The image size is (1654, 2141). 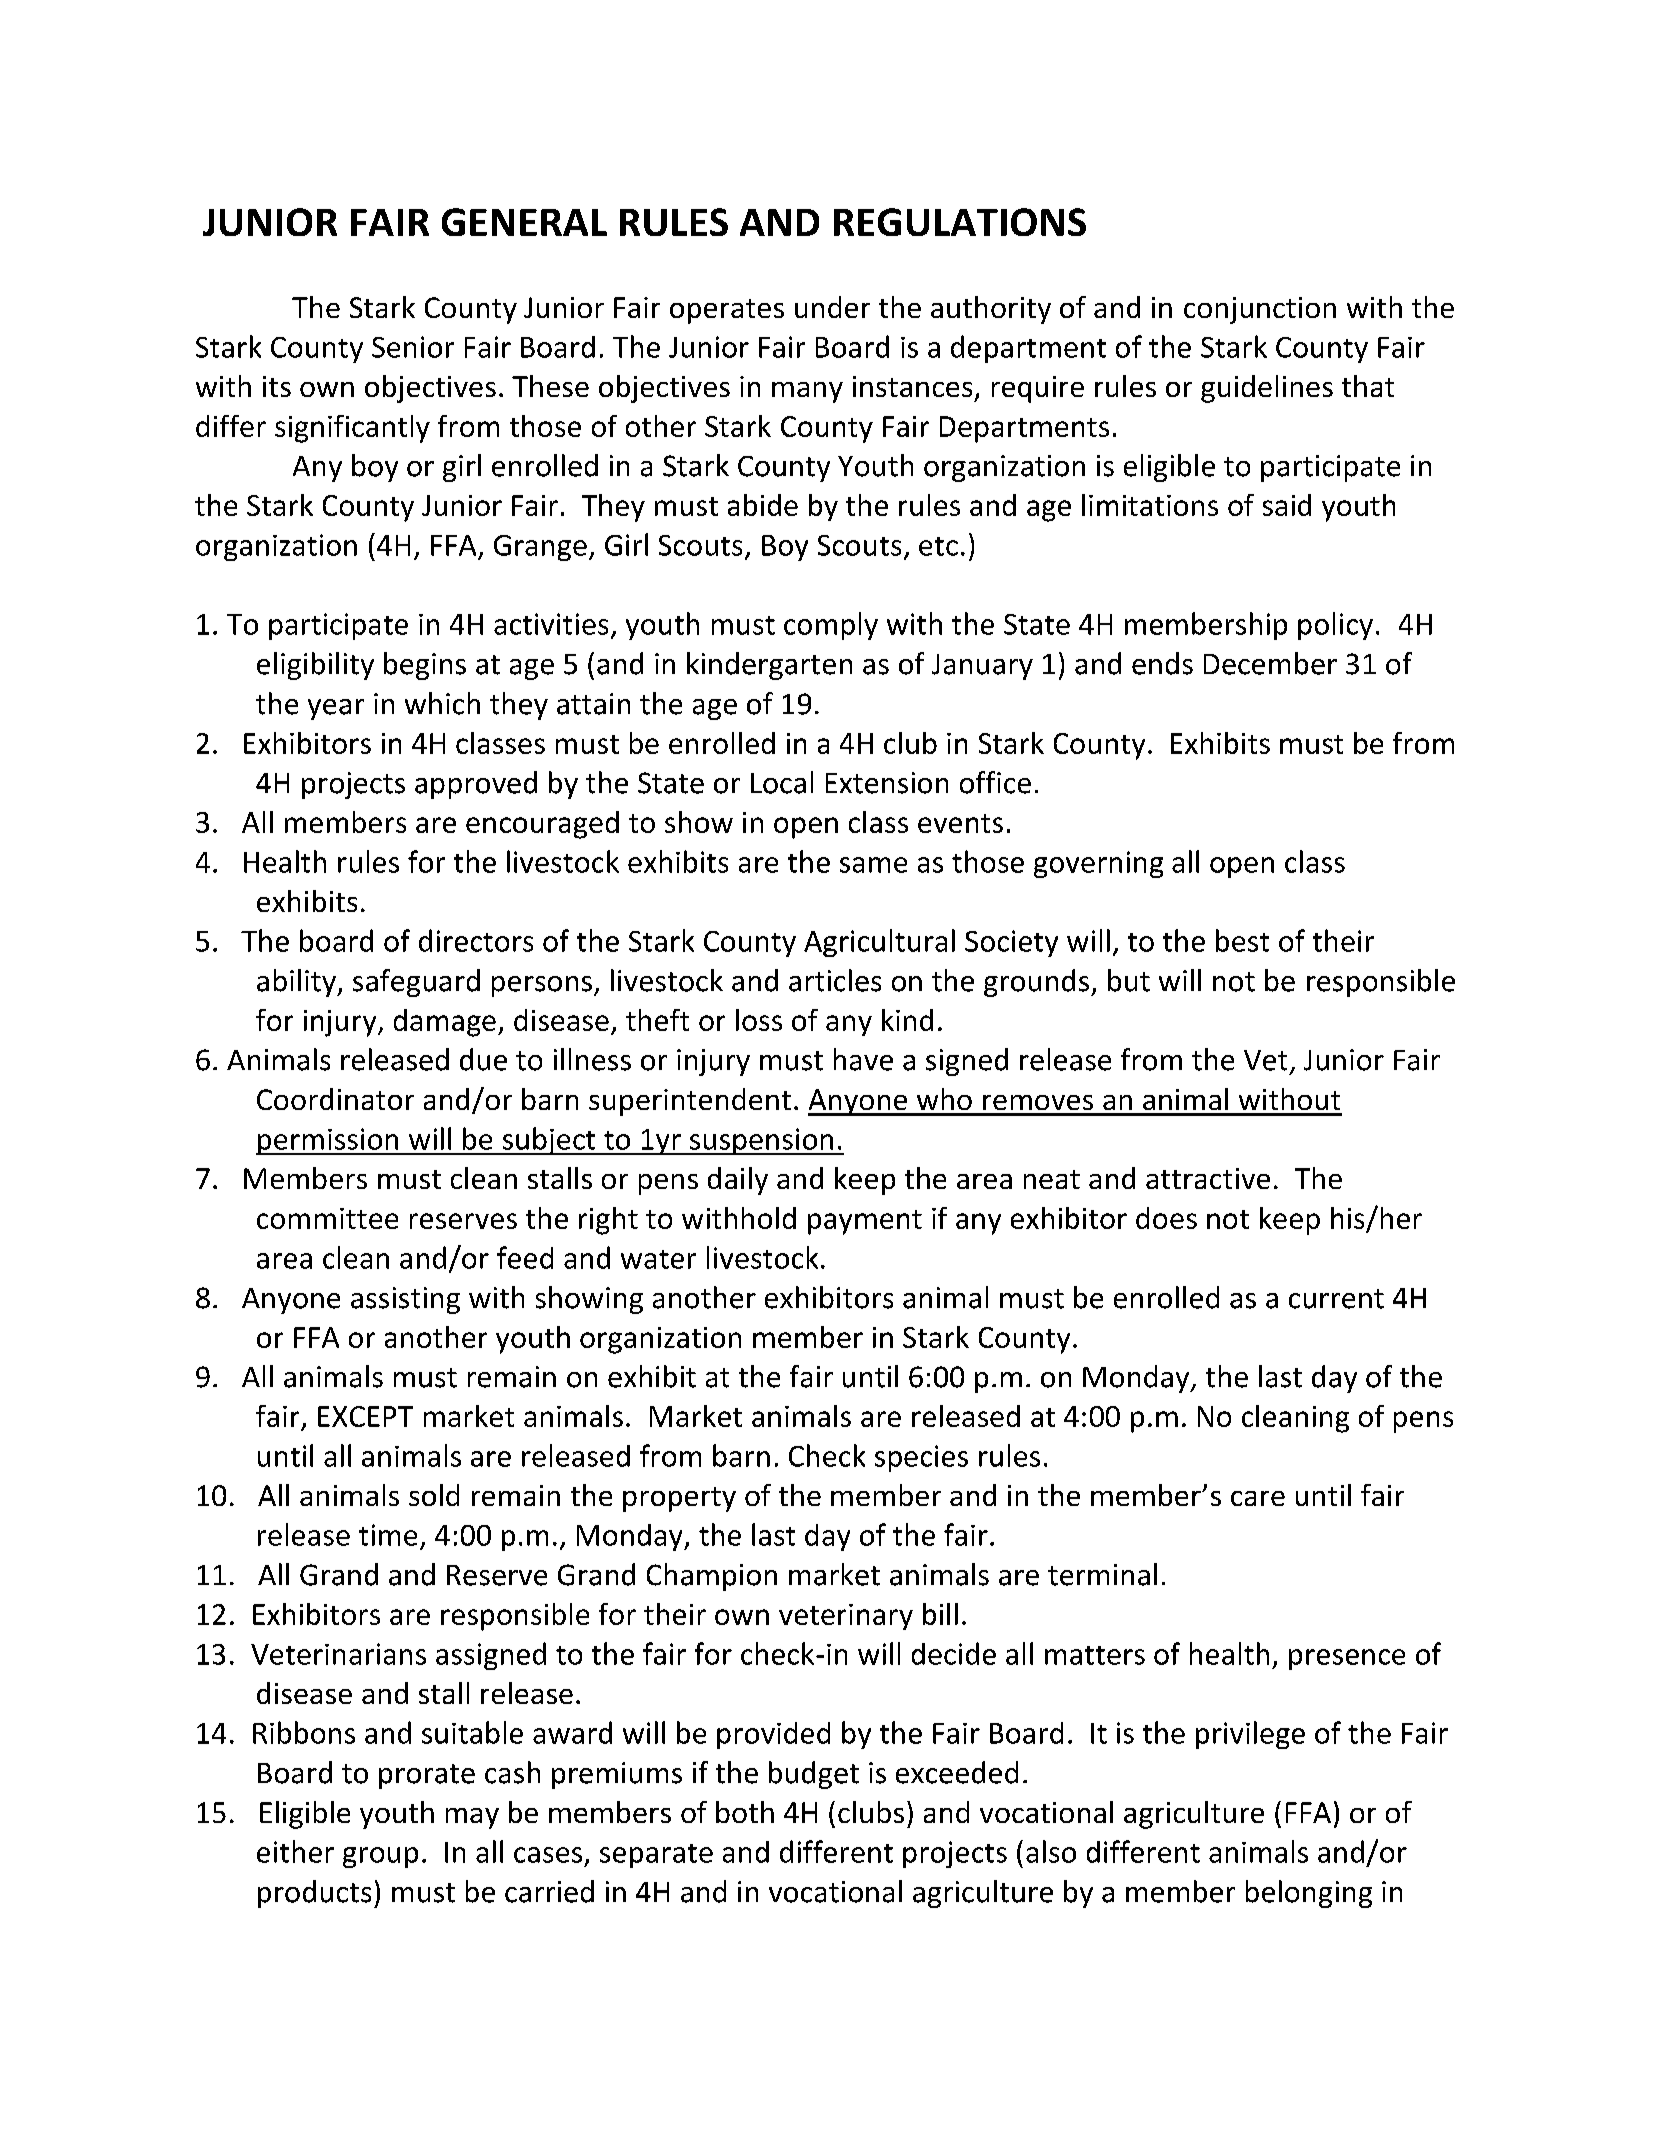 I want to click on begins, so click(x=425, y=666).
